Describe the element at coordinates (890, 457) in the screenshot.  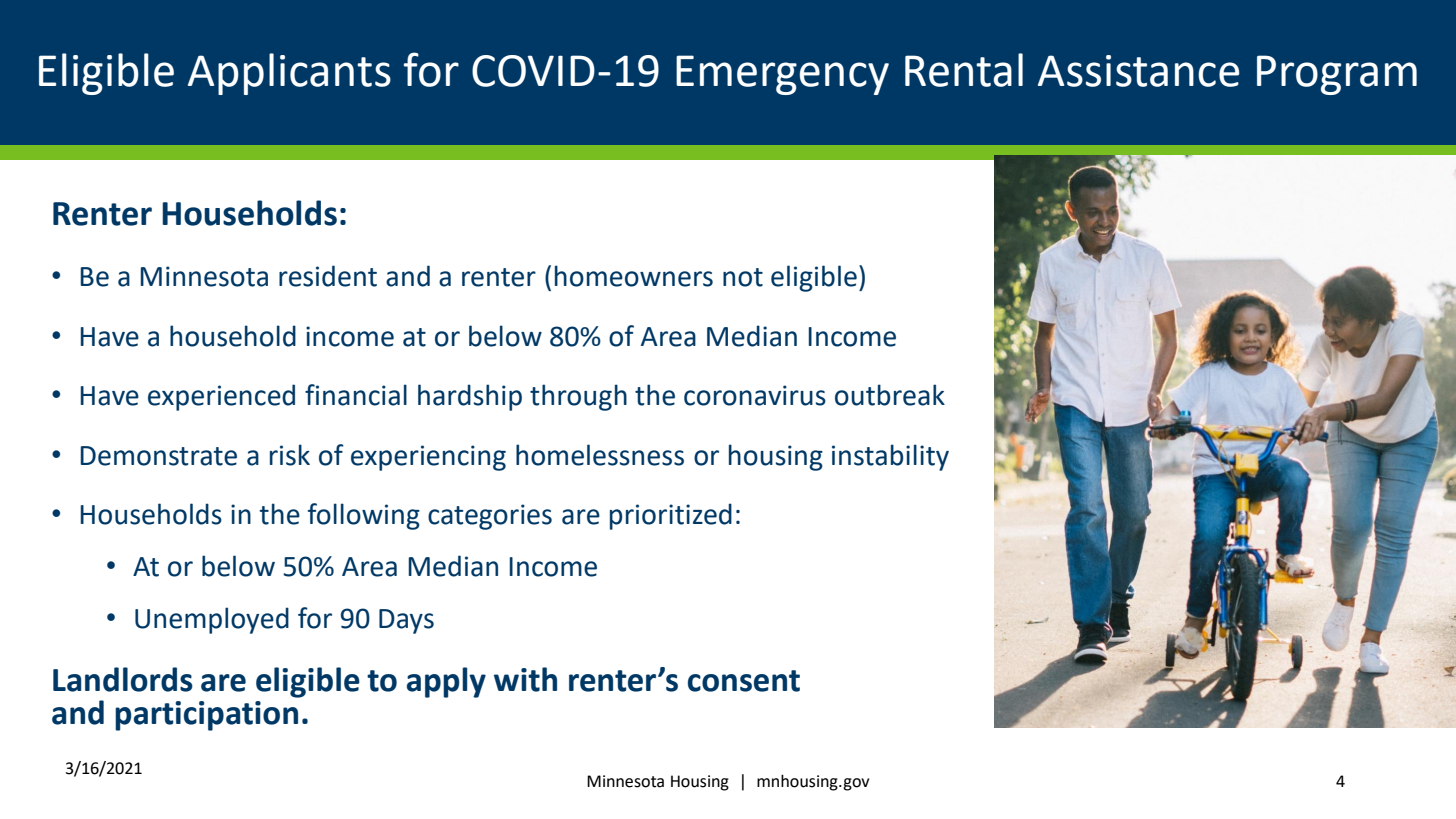
I see `instability` at that location.
